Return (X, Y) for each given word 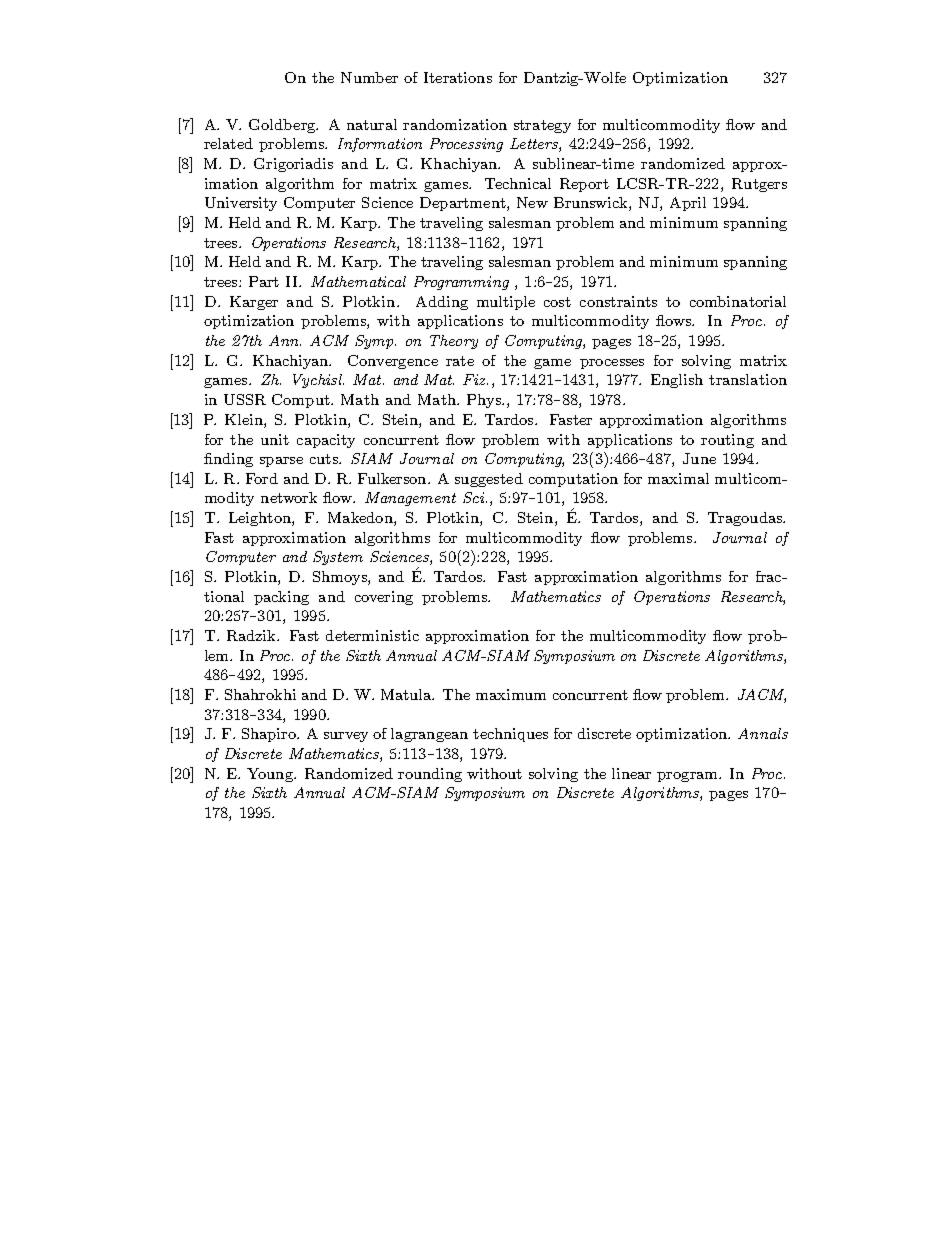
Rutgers (759, 185)
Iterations (458, 77)
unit (275, 439)
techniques (510, 735)
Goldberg (283, 126)
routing (727, 441)
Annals (763, 733)
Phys (485, 401)
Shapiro (270, 735)
